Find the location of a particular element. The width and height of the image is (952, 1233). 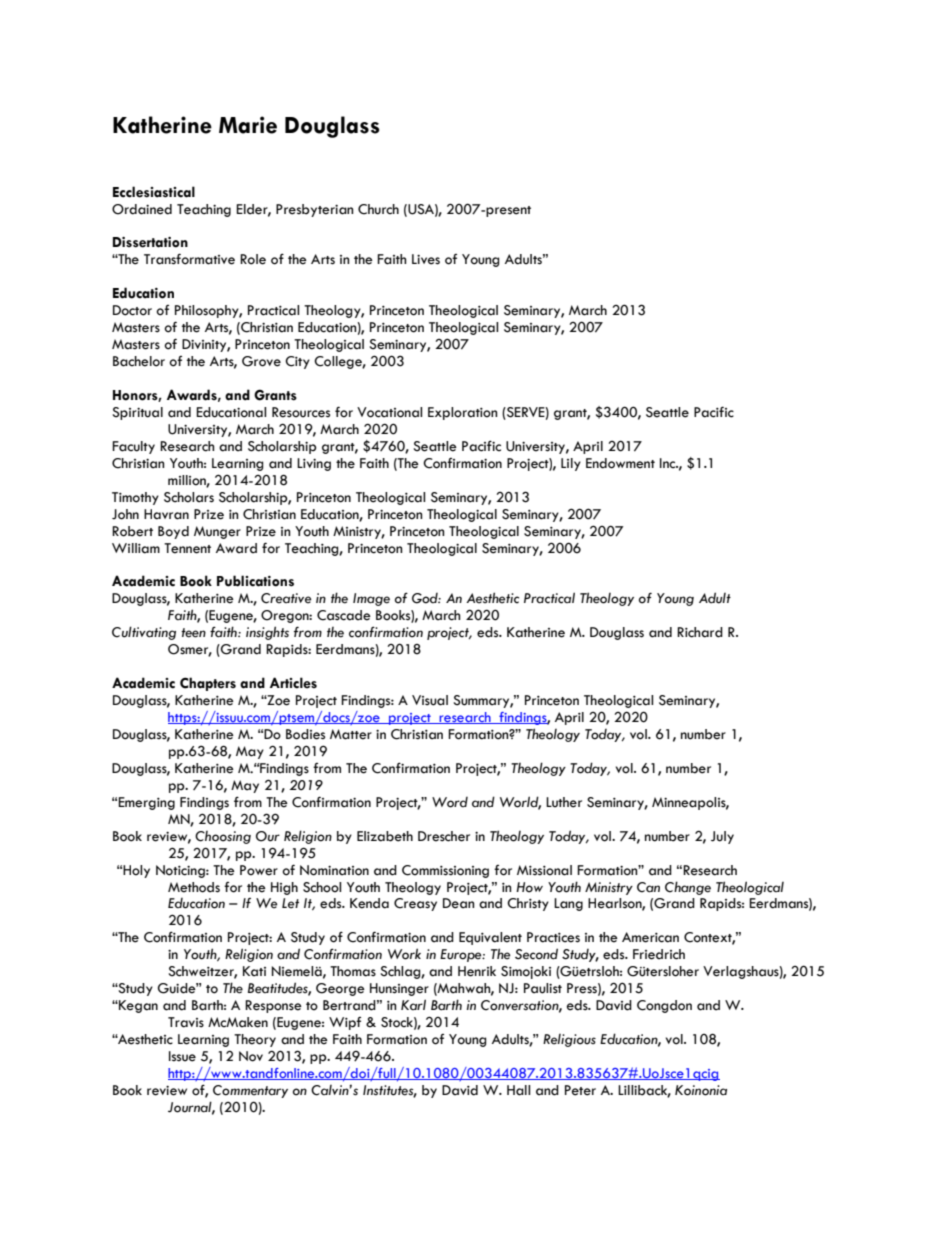

Richard is located at coordinates (700, 632).
